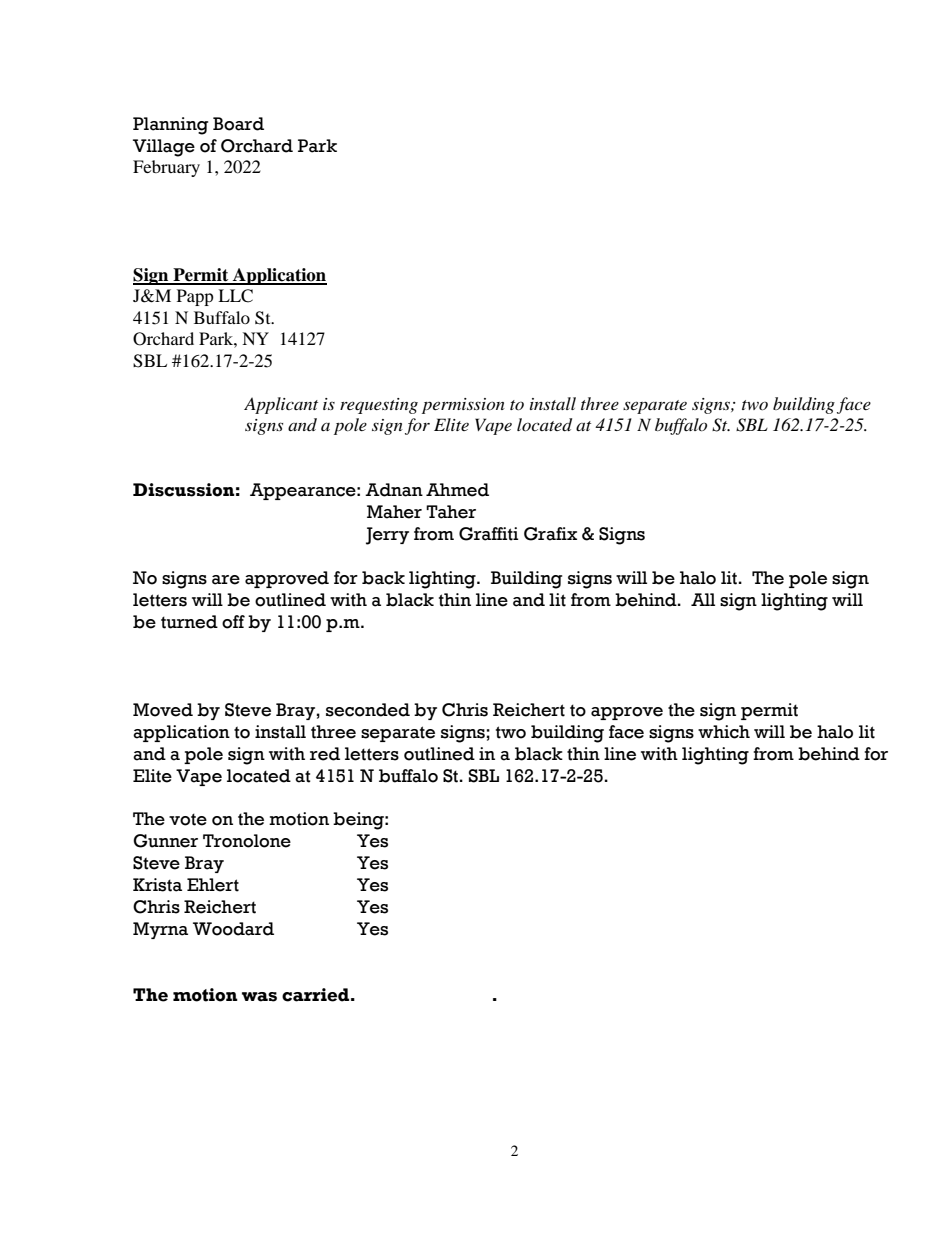 The width and height of the screenshot is (952, 1233). Describe the element at coordinates (238, 124) in the screenshot. I see `Board` at that location.
